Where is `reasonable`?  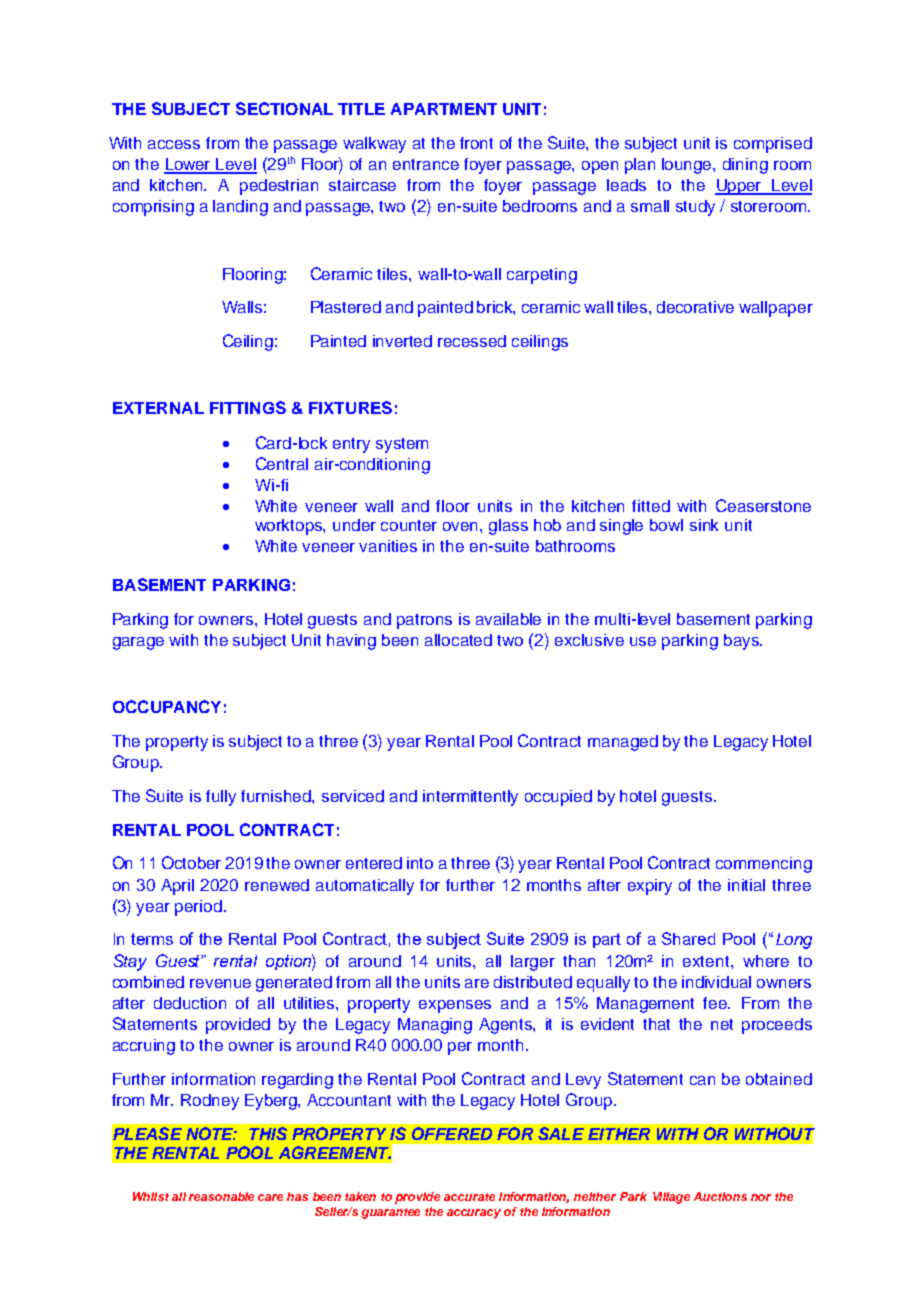
reasonable is located at coordinates (221, 1196).
